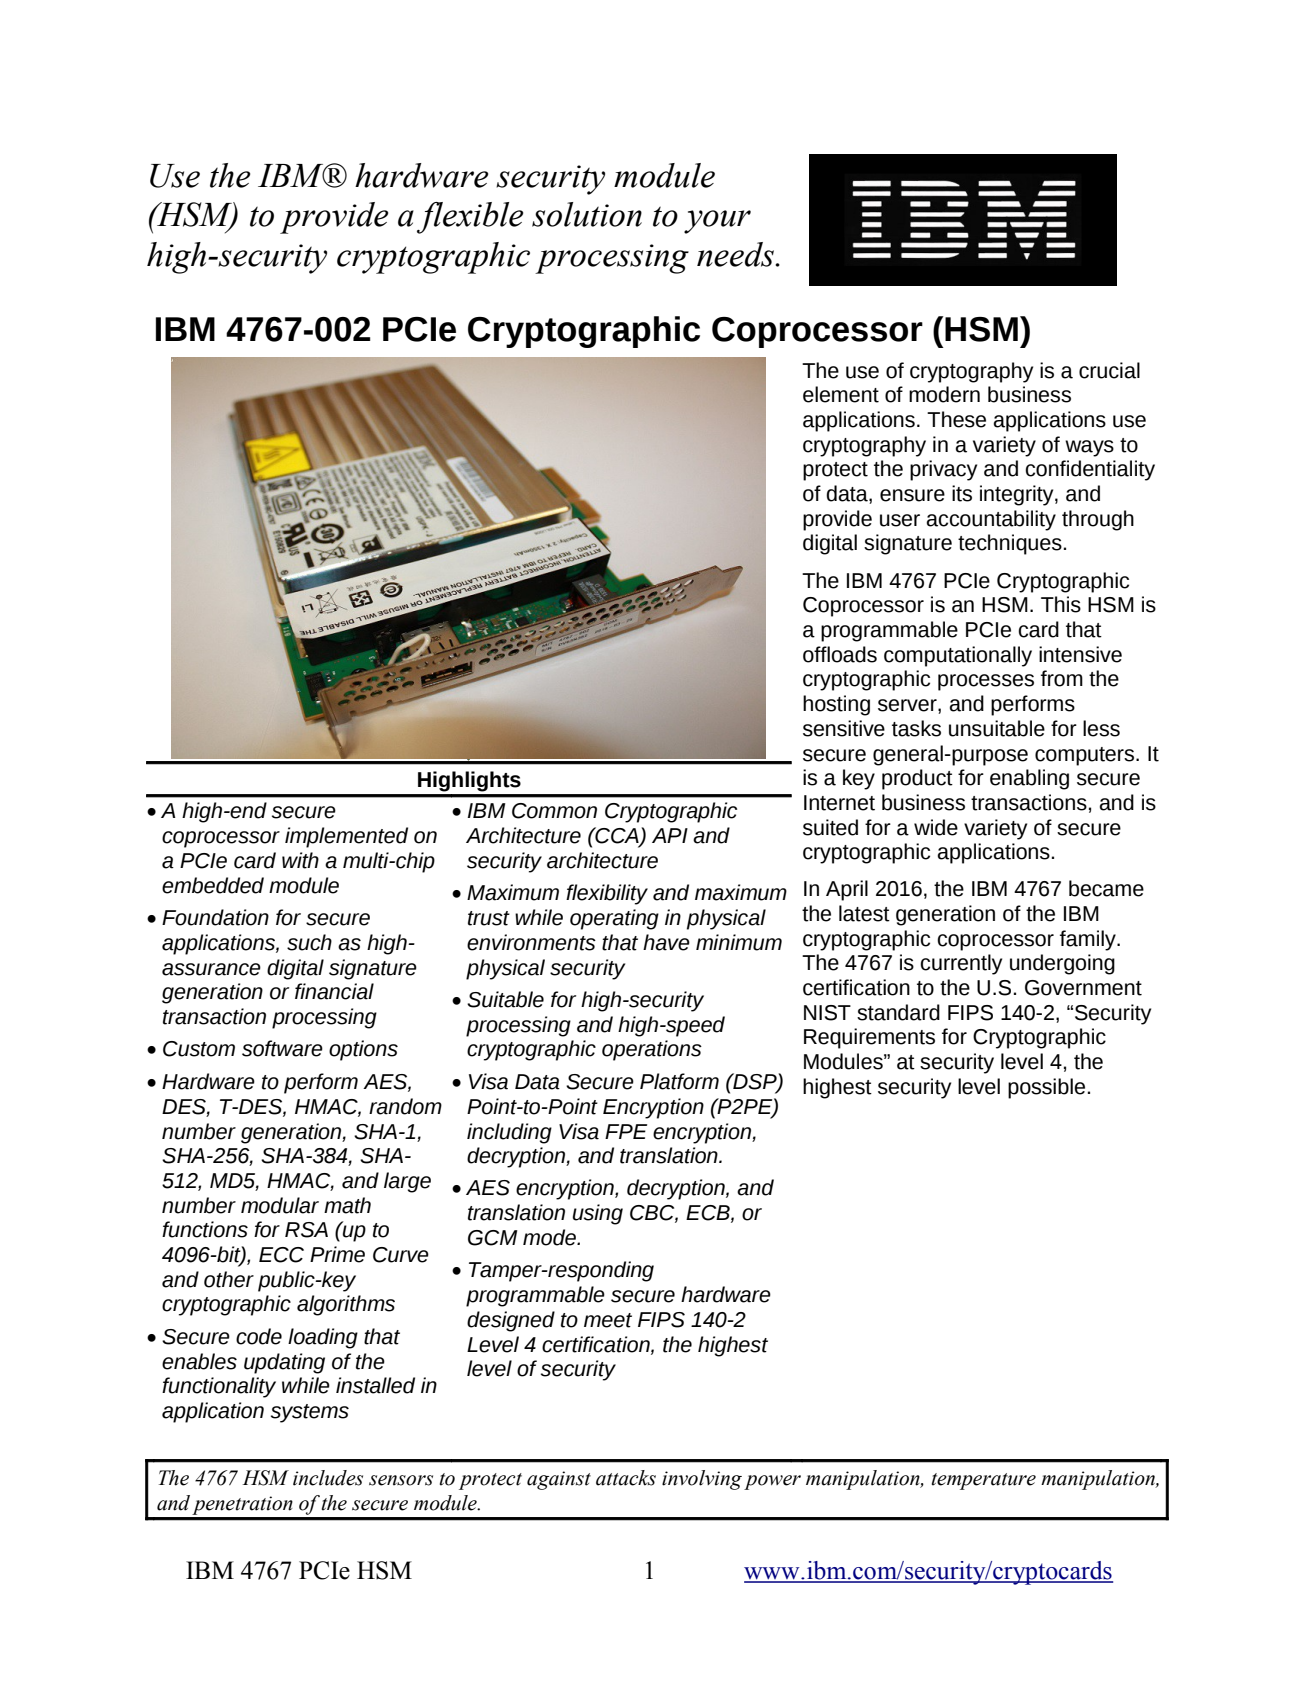 Image resolution: width=1314 pixels, height=1701 pixels. I want to click on systems, so click(310, 1413).
